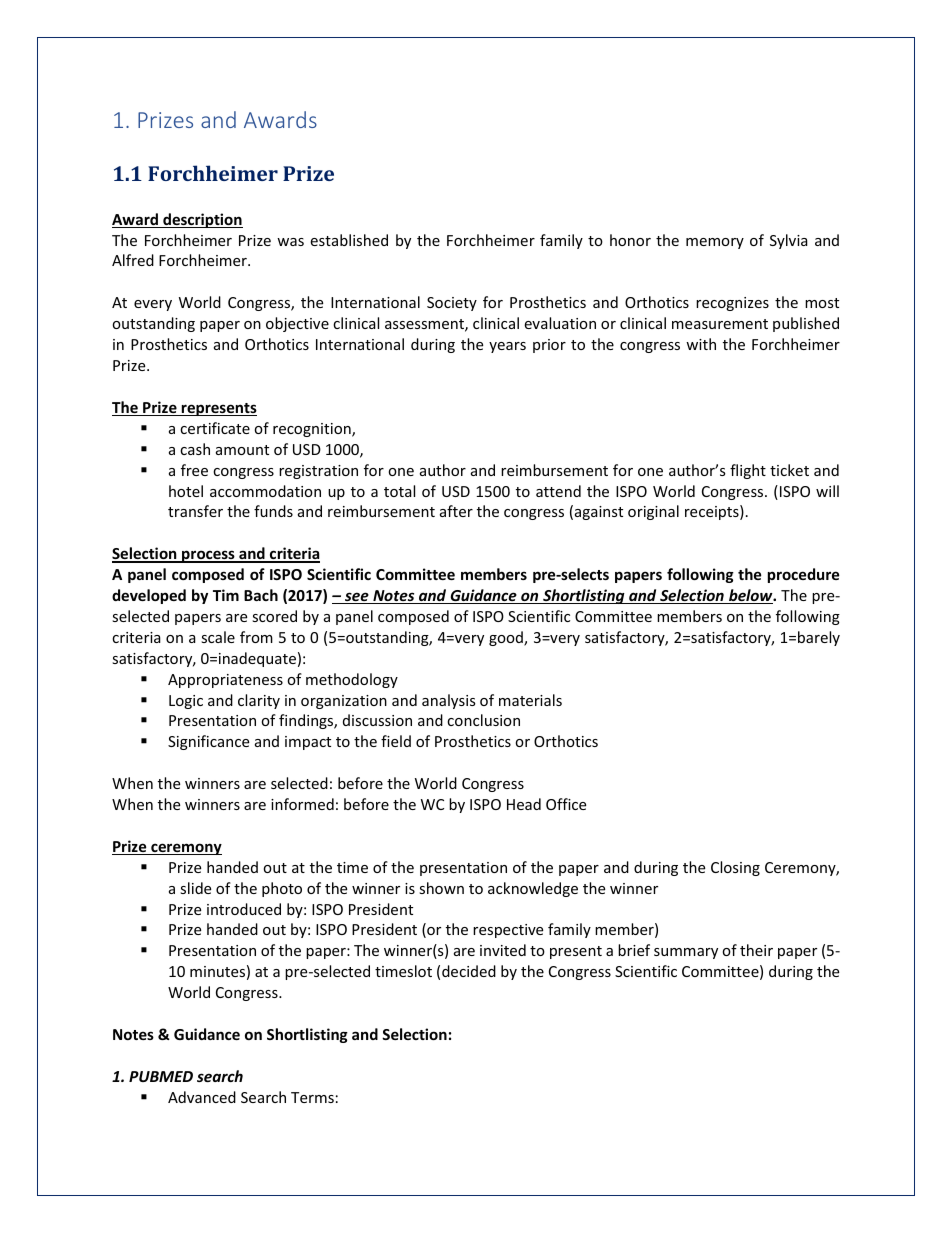 This image has width=952, height=1233. Describe the element at coordinates (715, 243) in the image. I see `memory` at that location.
